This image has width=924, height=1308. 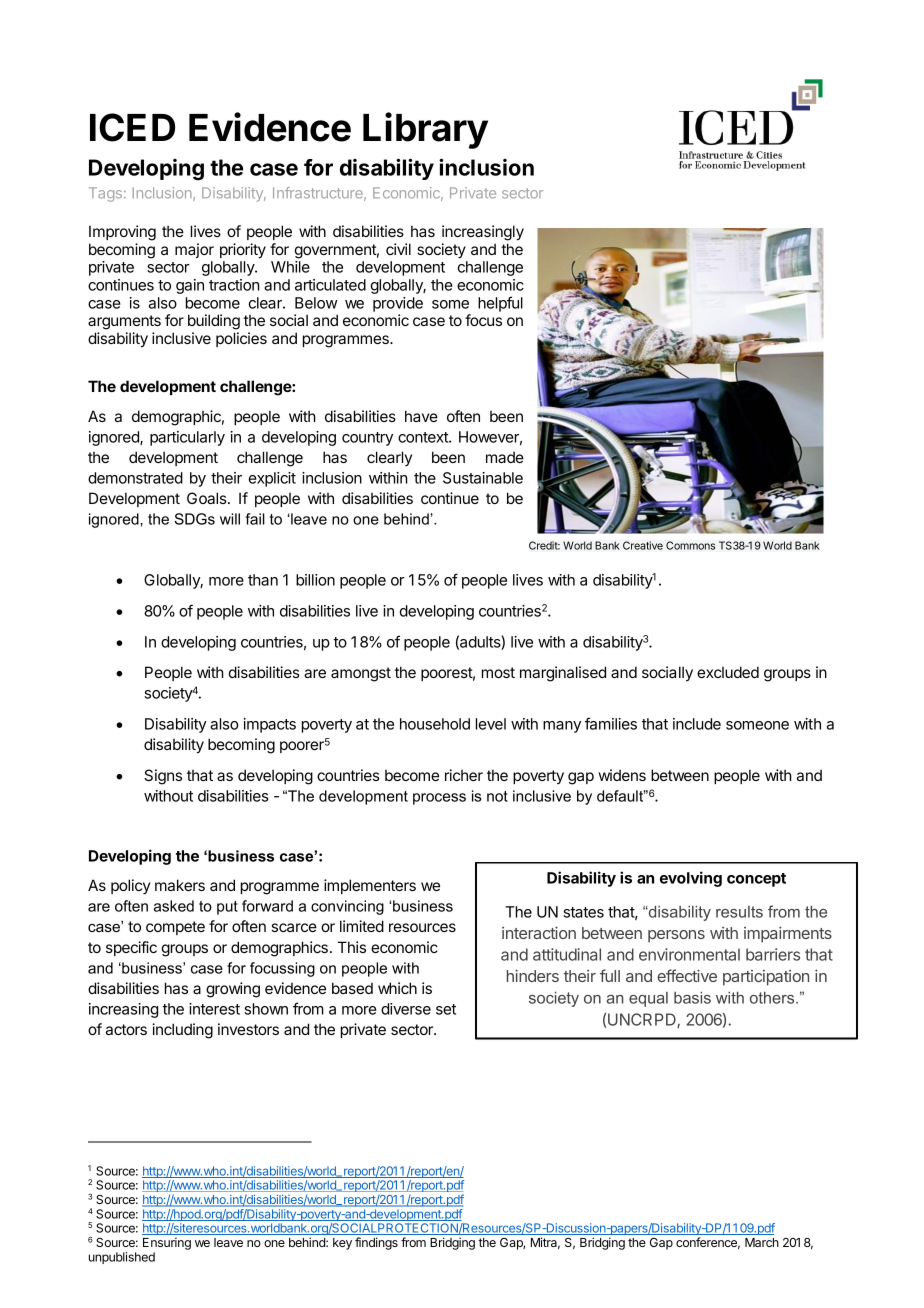 I want to click on ICED, so click(x=132, y=127).
